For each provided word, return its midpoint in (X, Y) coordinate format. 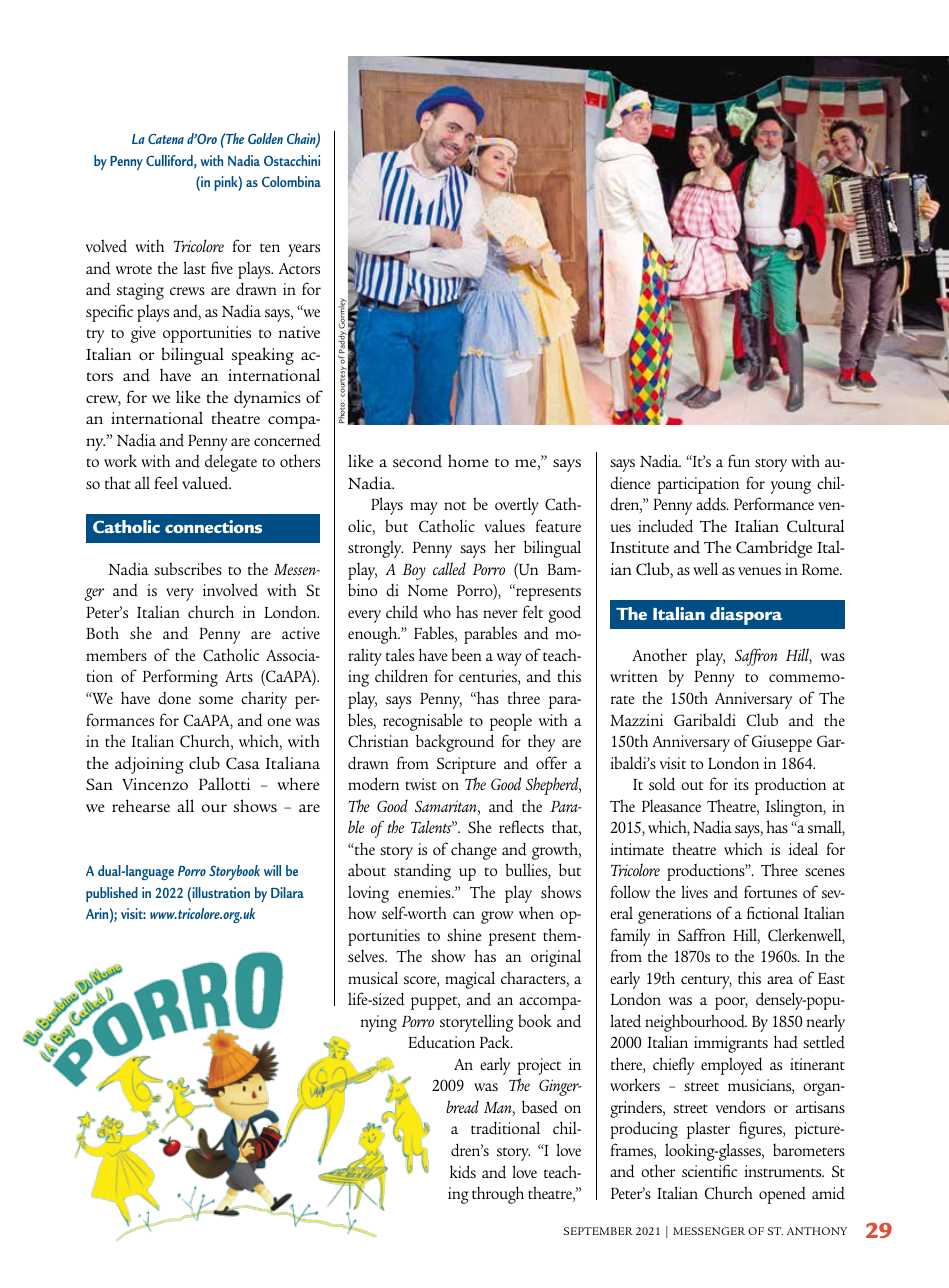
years (304, 250)
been (467, 654)
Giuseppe (782, 743)
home (468, 460)
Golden (265, 138)
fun (739, 460)
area (780, 980)
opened (782, 1195)
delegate (231, 463)
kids (463, 1172)
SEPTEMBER (598, 1231)
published (112, 894)
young (791, 487)
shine (464, 934)
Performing (180, 678)
